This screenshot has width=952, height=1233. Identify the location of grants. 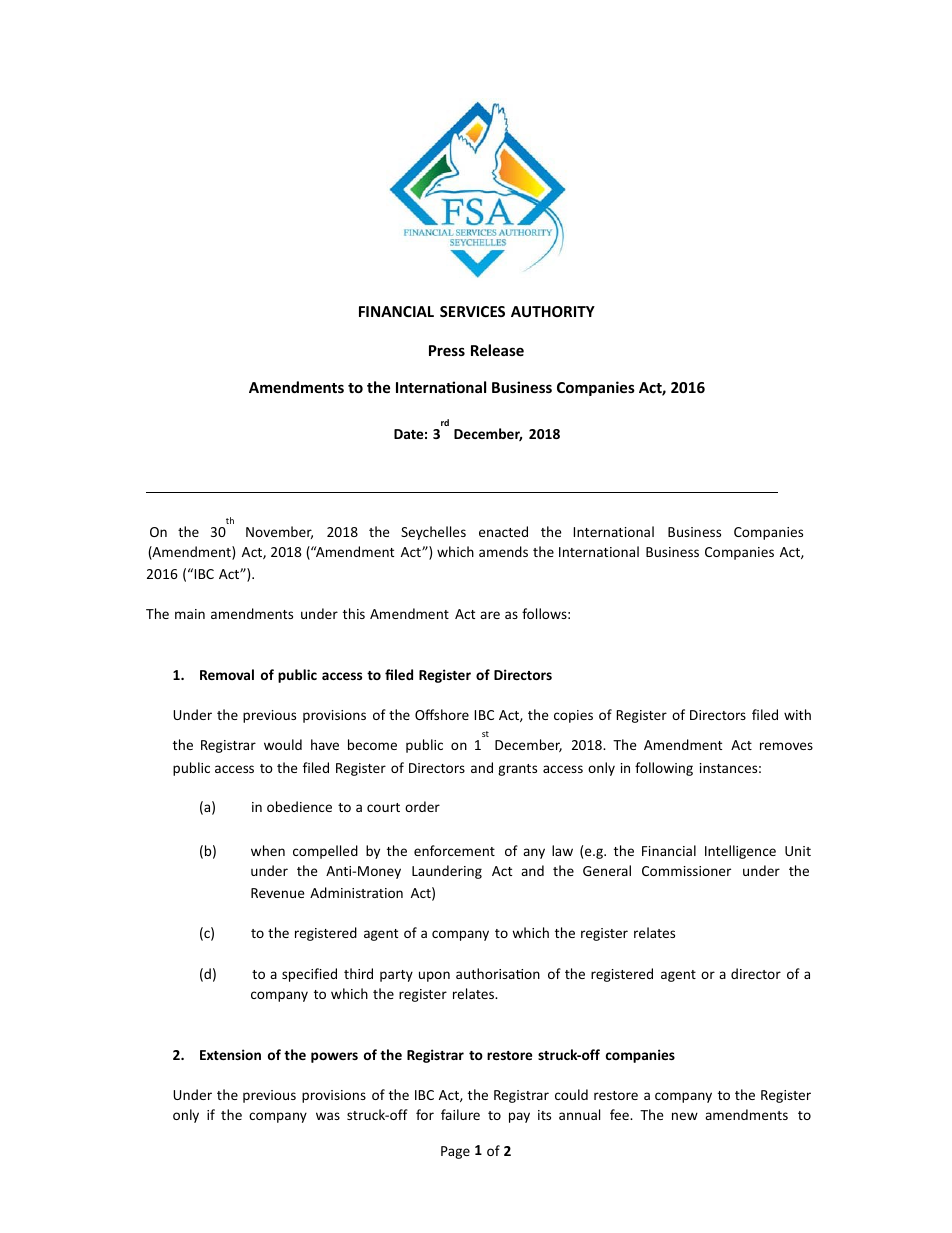
(517, 770).
